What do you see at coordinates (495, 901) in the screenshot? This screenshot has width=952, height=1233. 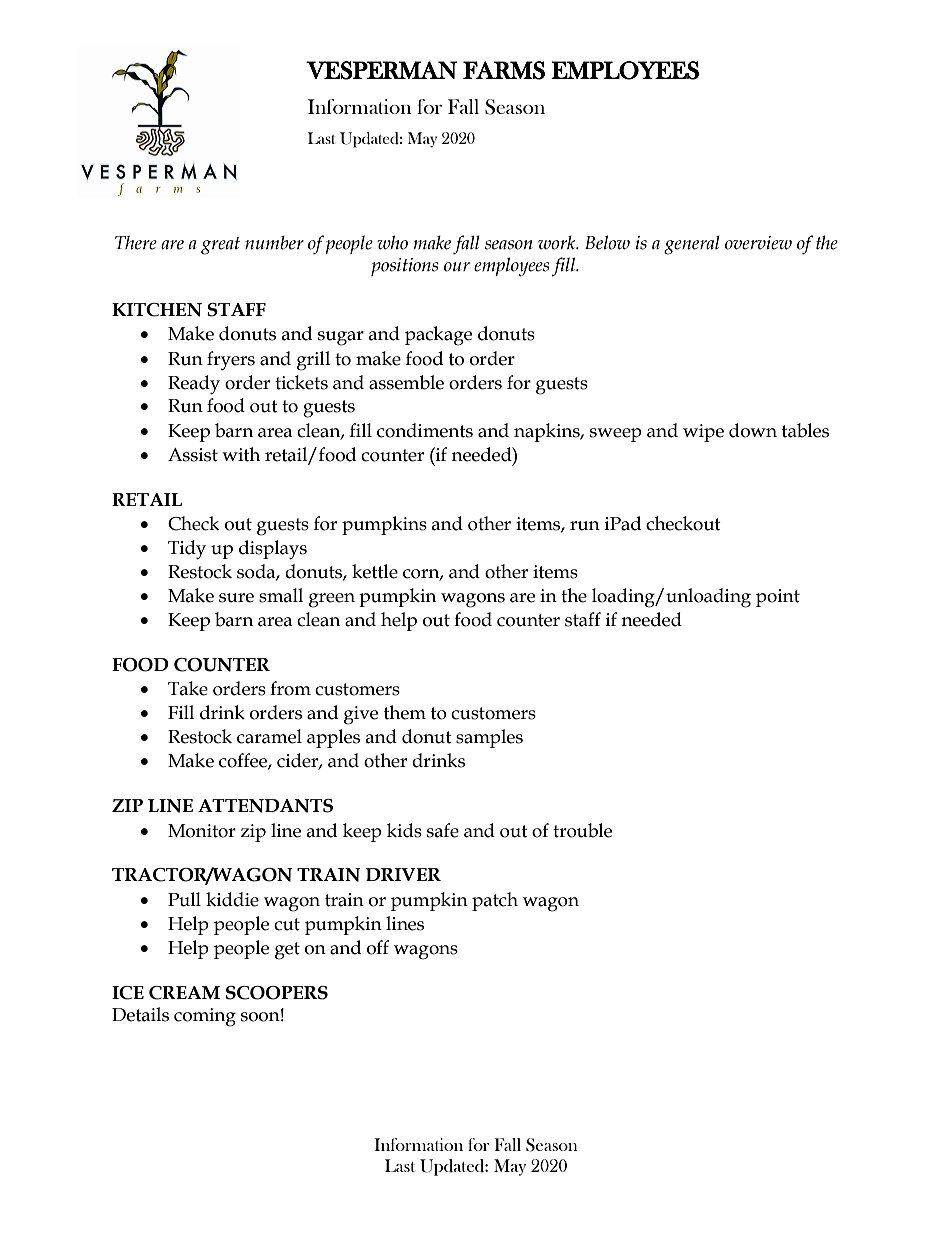 I see `patch` at bounding box center [495, 901].
